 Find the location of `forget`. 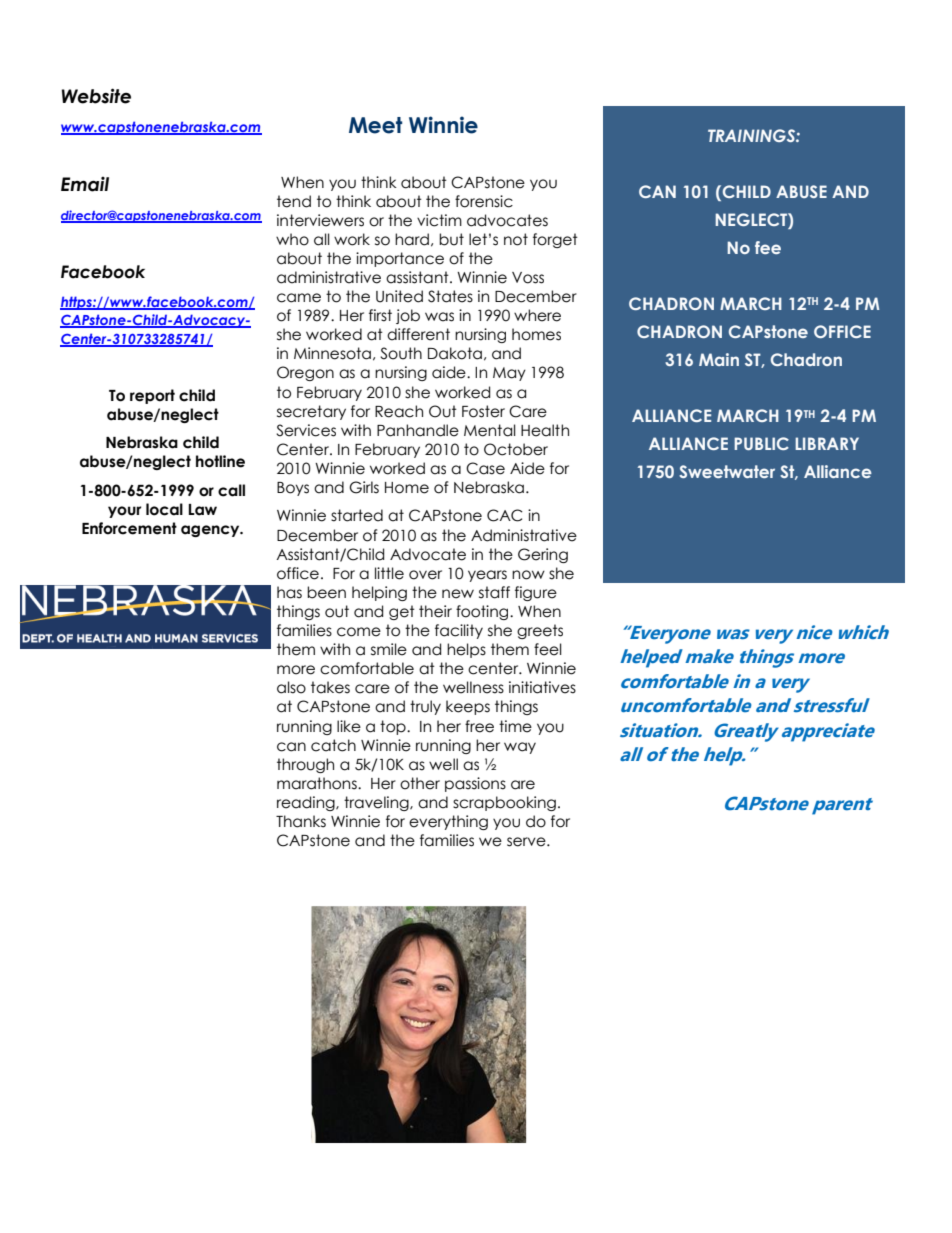

forget is located at coordinates (555, 240).
